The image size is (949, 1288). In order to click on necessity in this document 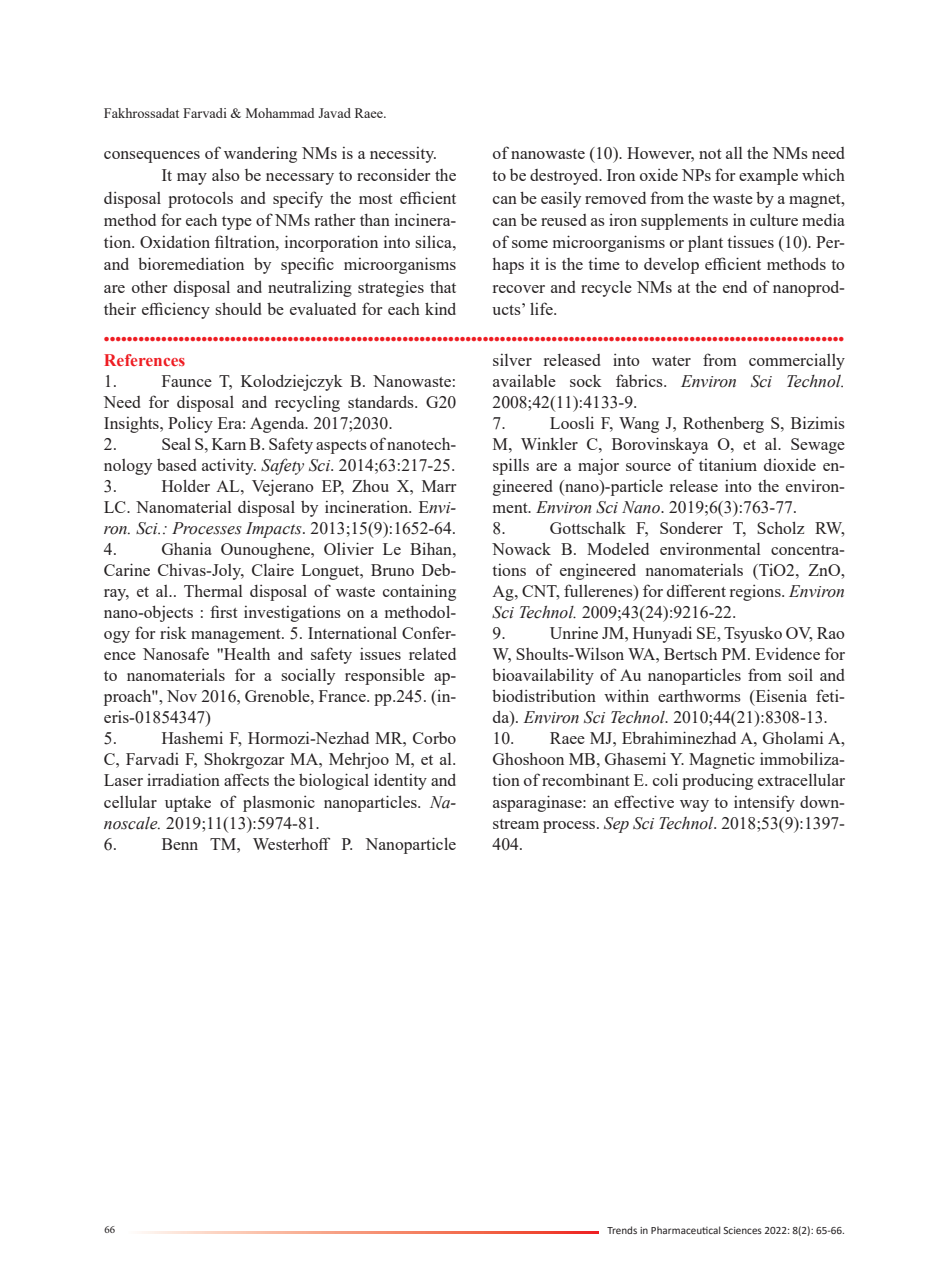, I will do `click(403, 155)`.
